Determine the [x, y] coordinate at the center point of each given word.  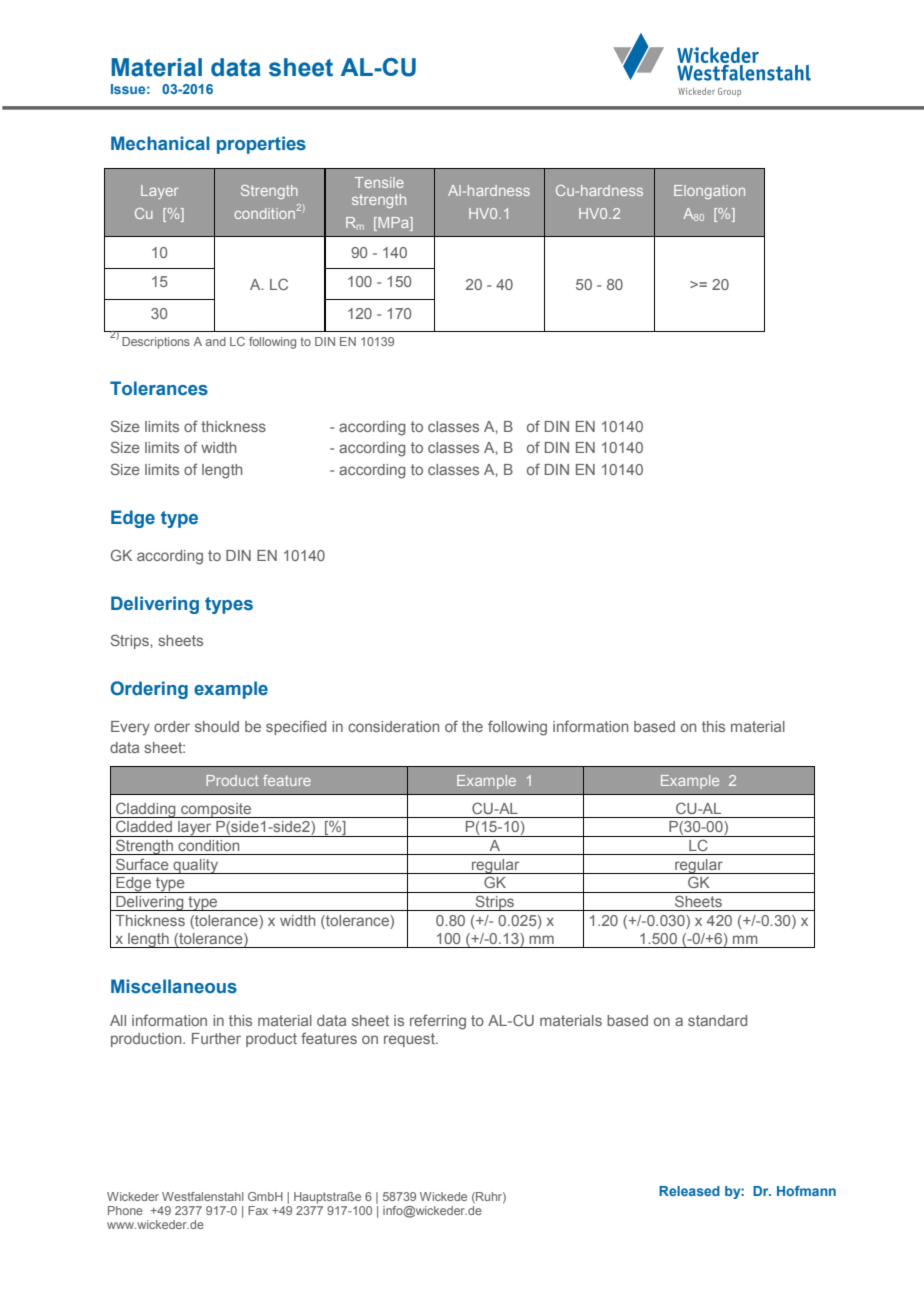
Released [689, 1191]
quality [196, 866]
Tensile [379, 182]
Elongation [709, 192]
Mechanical [160, 143]
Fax [258, 1210]
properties [261, 145]
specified [296, 727]
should [217, 726]
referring [438, 1022]
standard [717, 1020]
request [410, 1040]
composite [216, 810]
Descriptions [156, 343]
